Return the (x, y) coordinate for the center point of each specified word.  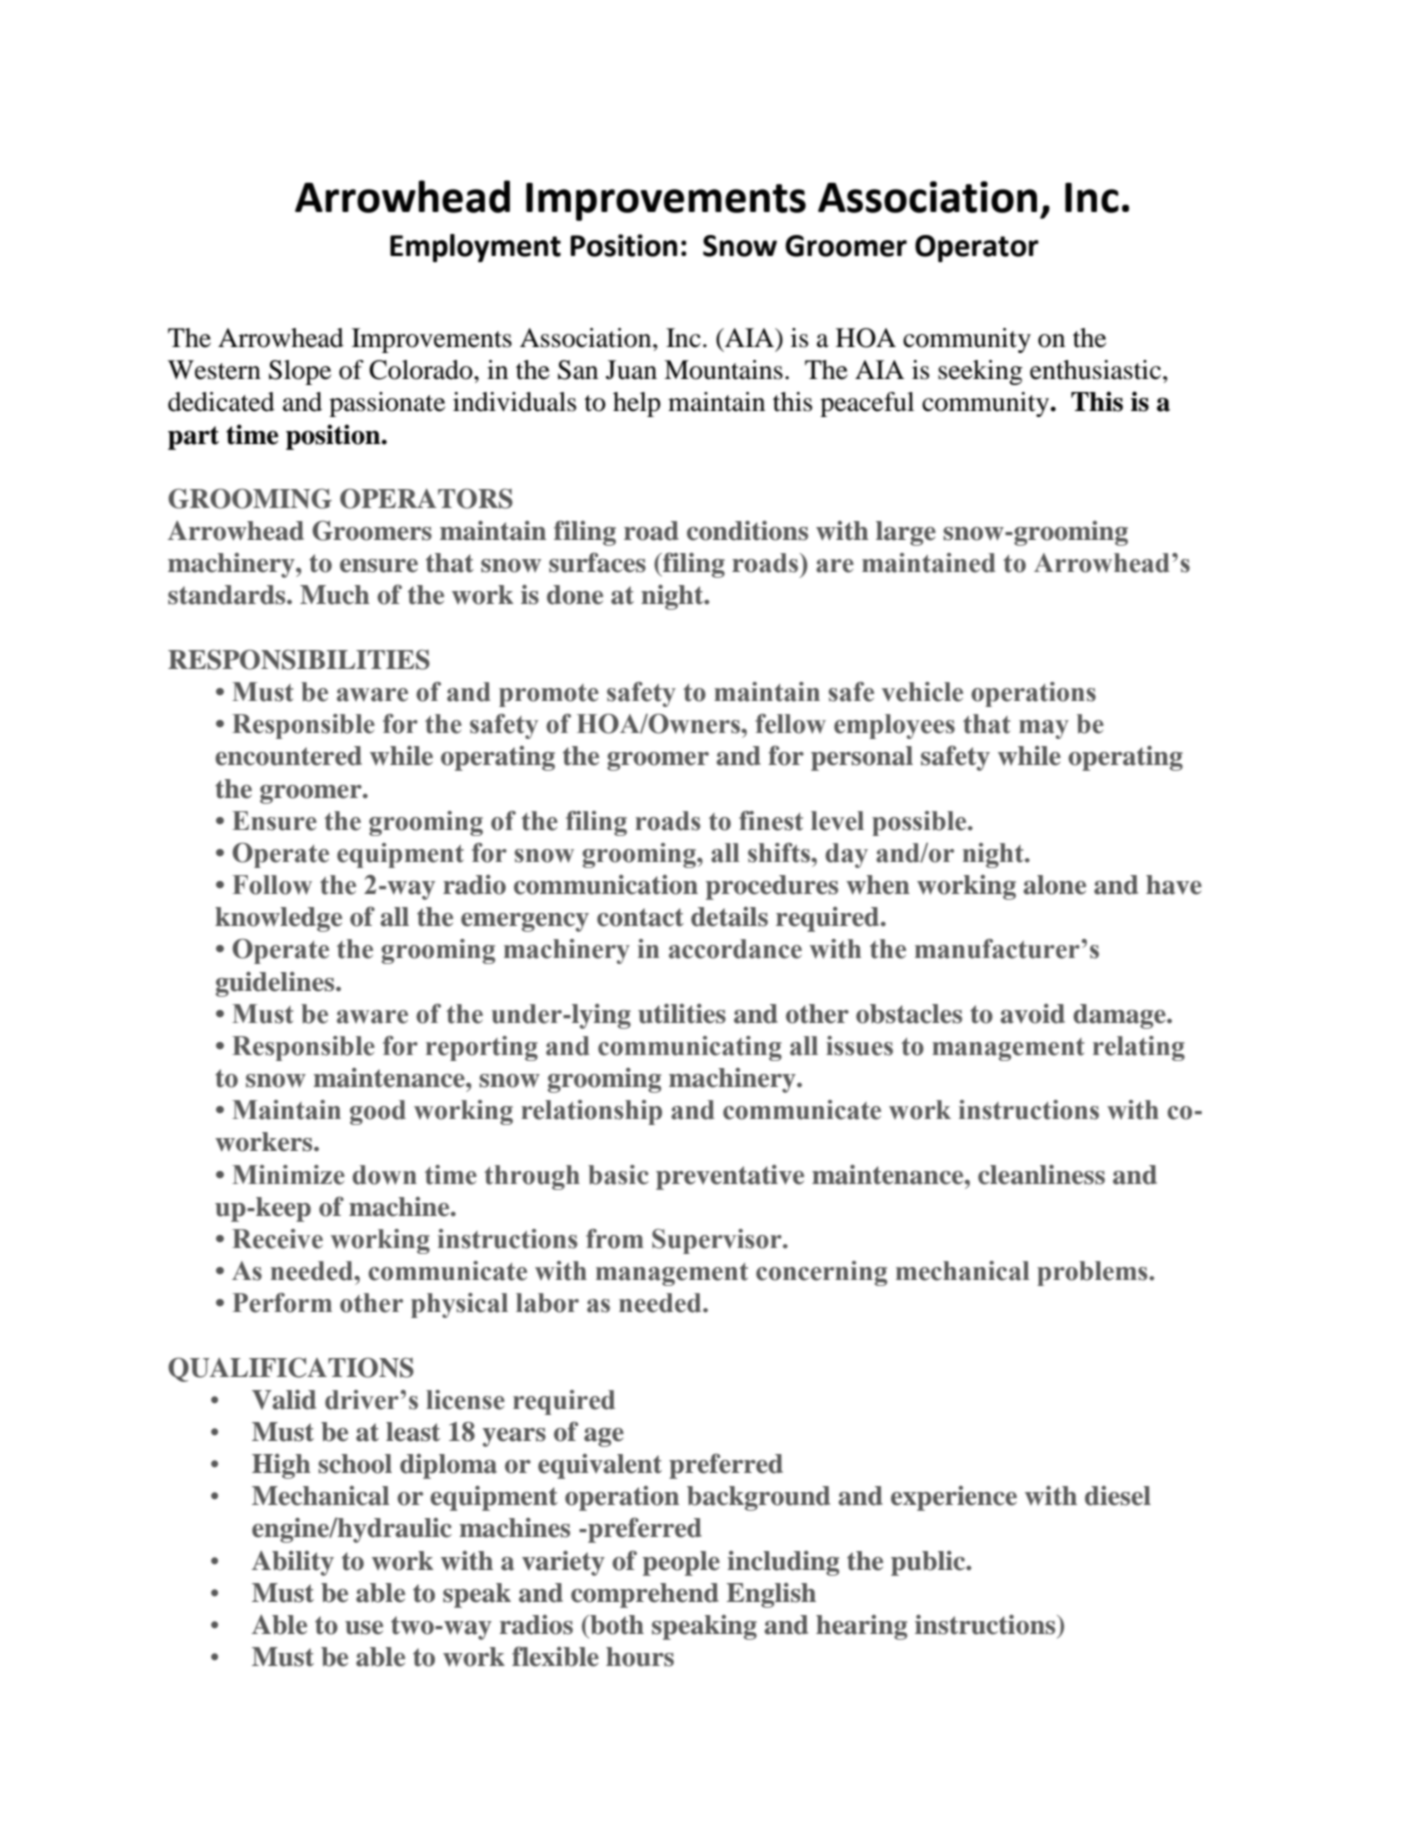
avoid (1032, 1014)
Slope (300, 372)
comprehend (645, 1595)
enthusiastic (1095, 370)
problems (1093, 1273)
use (364, 1628)
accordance (735, 949)
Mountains (723, 370)
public (929, 1563)
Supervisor (718, 1241)
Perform (282, 1303)
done (575, 595)
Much (335, 595)
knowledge (278, 919)
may (1044, 729)
